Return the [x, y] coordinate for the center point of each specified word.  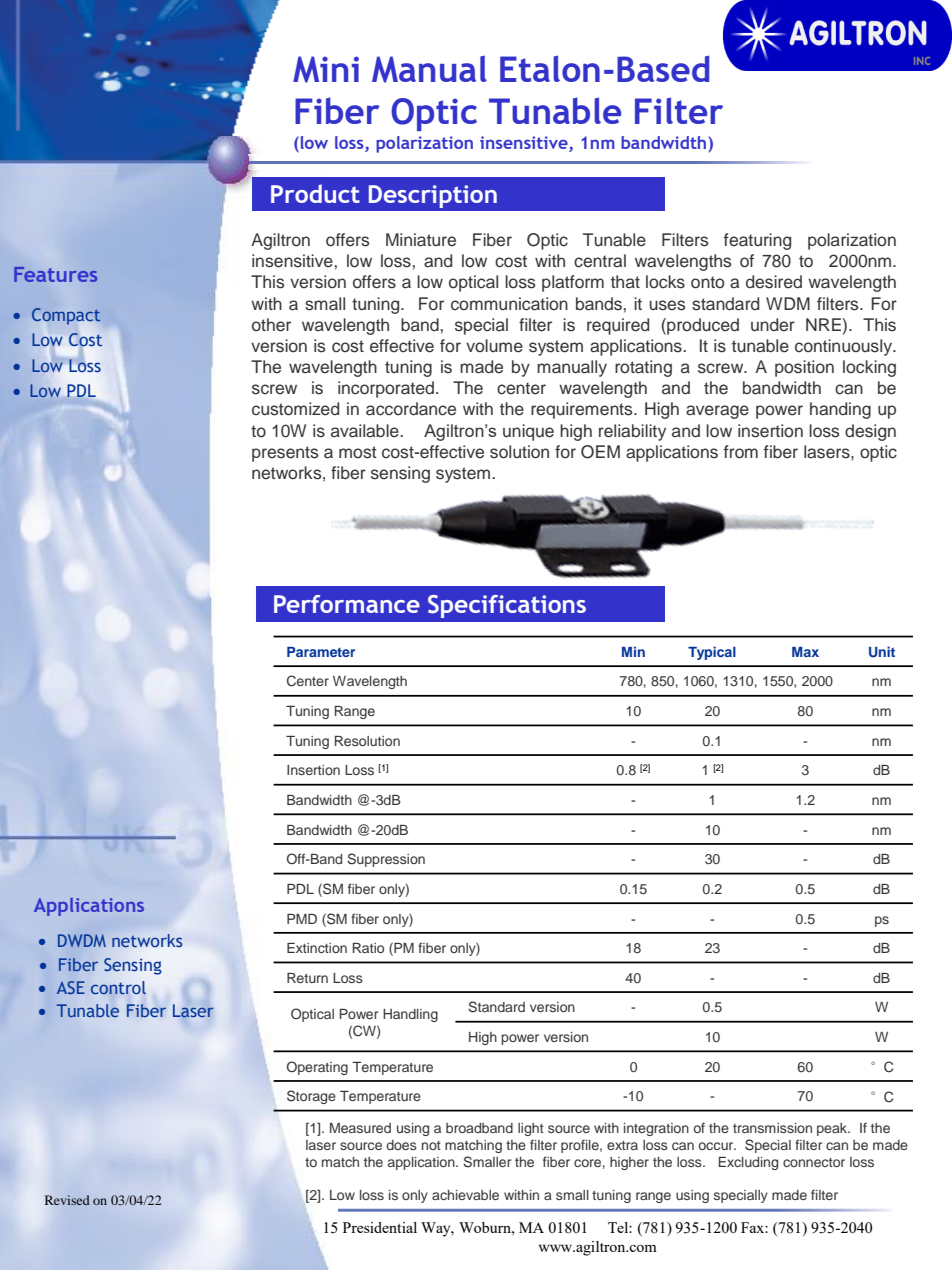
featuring [757, 241]
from [741, 452]
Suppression [386, 860]
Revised [67, 1200]
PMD [302, 919]
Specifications [507, 606]
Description [433, 196]
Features [55, 274]
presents [285, 454]
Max [805, 652]
